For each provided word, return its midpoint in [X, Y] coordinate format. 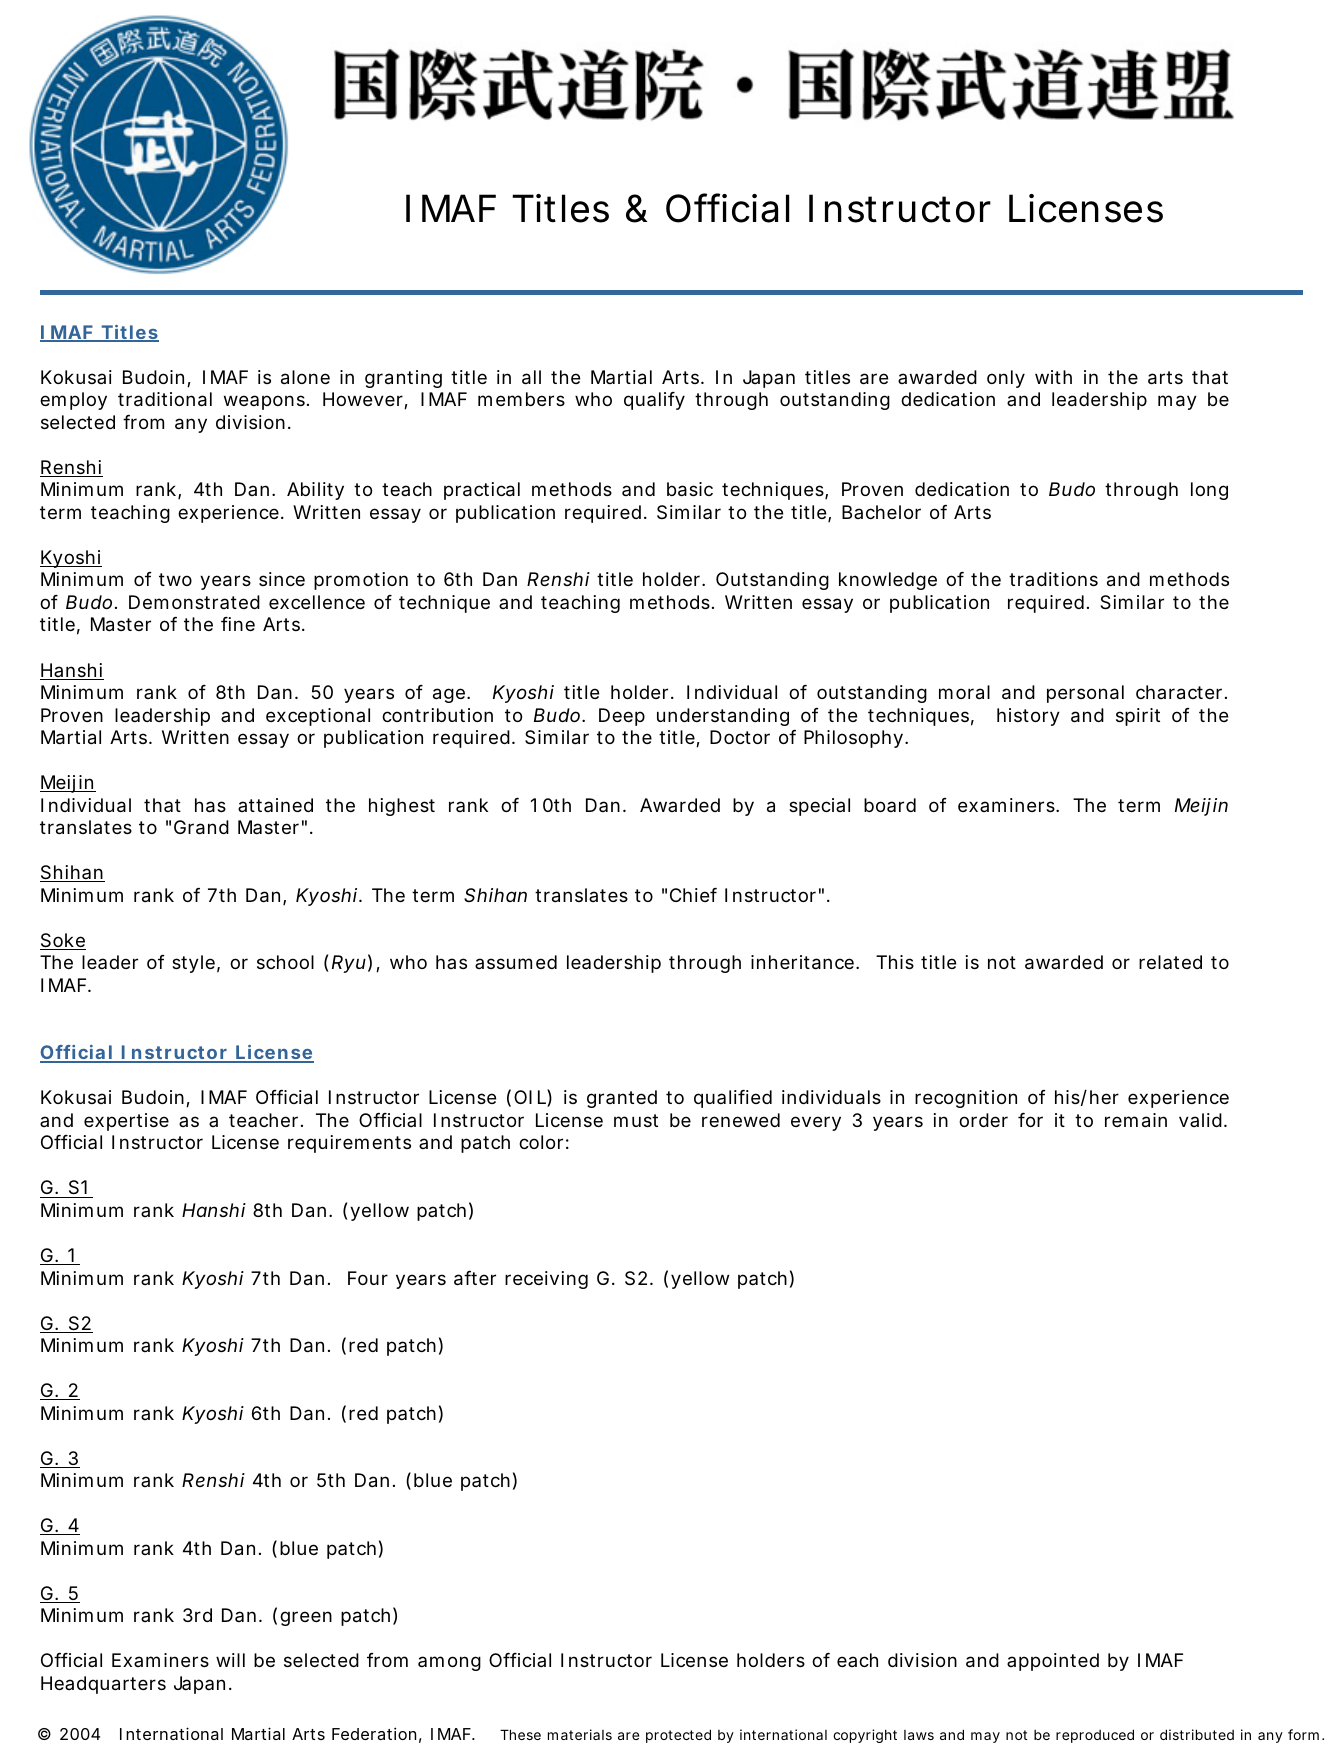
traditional [165, 399]
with [1053, 377]
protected [678, 1736]
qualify [654, 401]
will [230, 1660]
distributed [1197, 1734]
